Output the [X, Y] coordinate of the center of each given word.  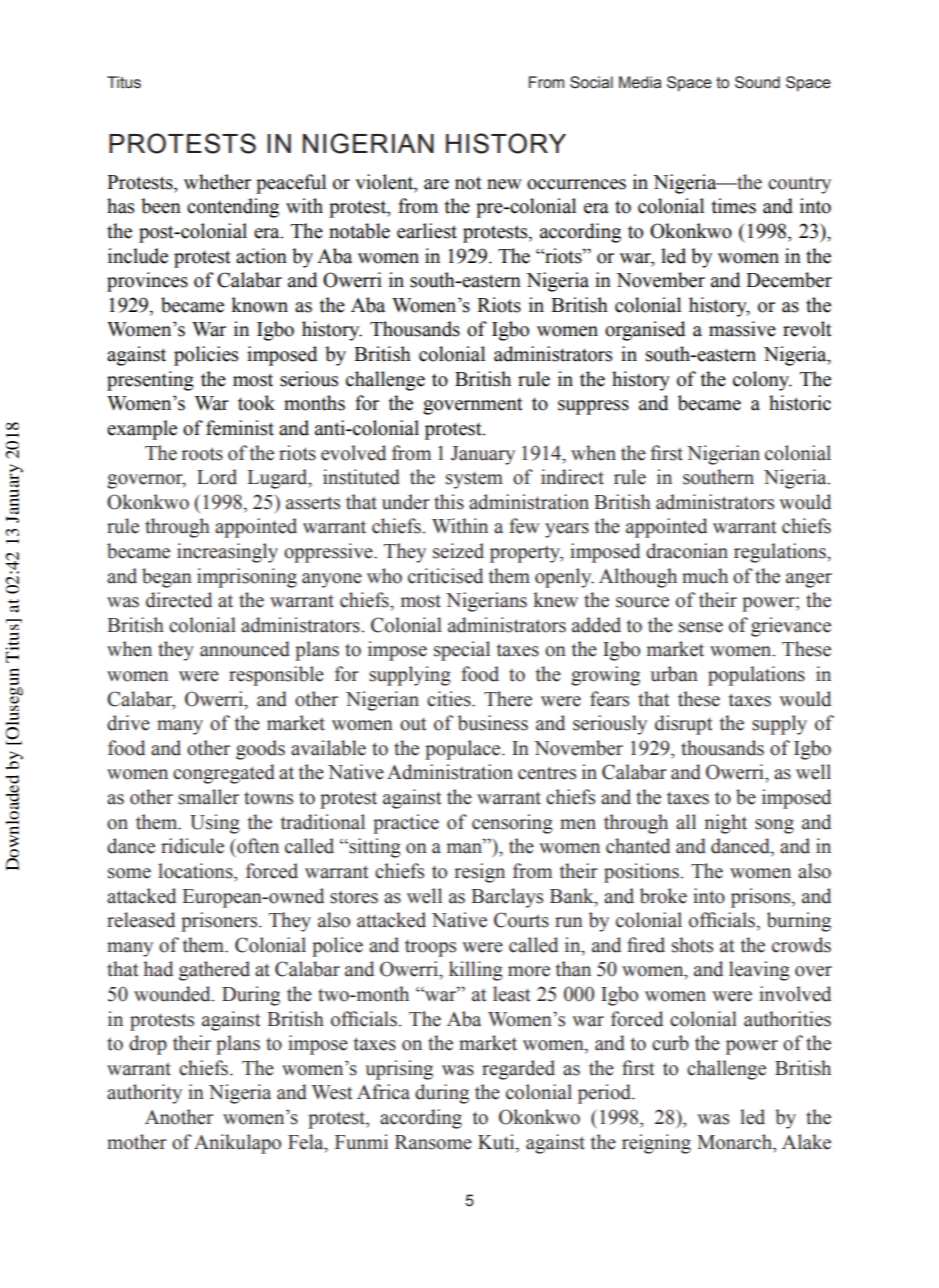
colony [762, 381]
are [436, 184]
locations [196, 871]
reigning [656, 1144]
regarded [518, 1070]
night [726, 824]
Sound [757, 82]
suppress [593, 407]
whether [217, 182]
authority [144, 1094]
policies [206, 356]
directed [179, 600]
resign [479, 873]
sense [701, 627]
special [462, 651]
